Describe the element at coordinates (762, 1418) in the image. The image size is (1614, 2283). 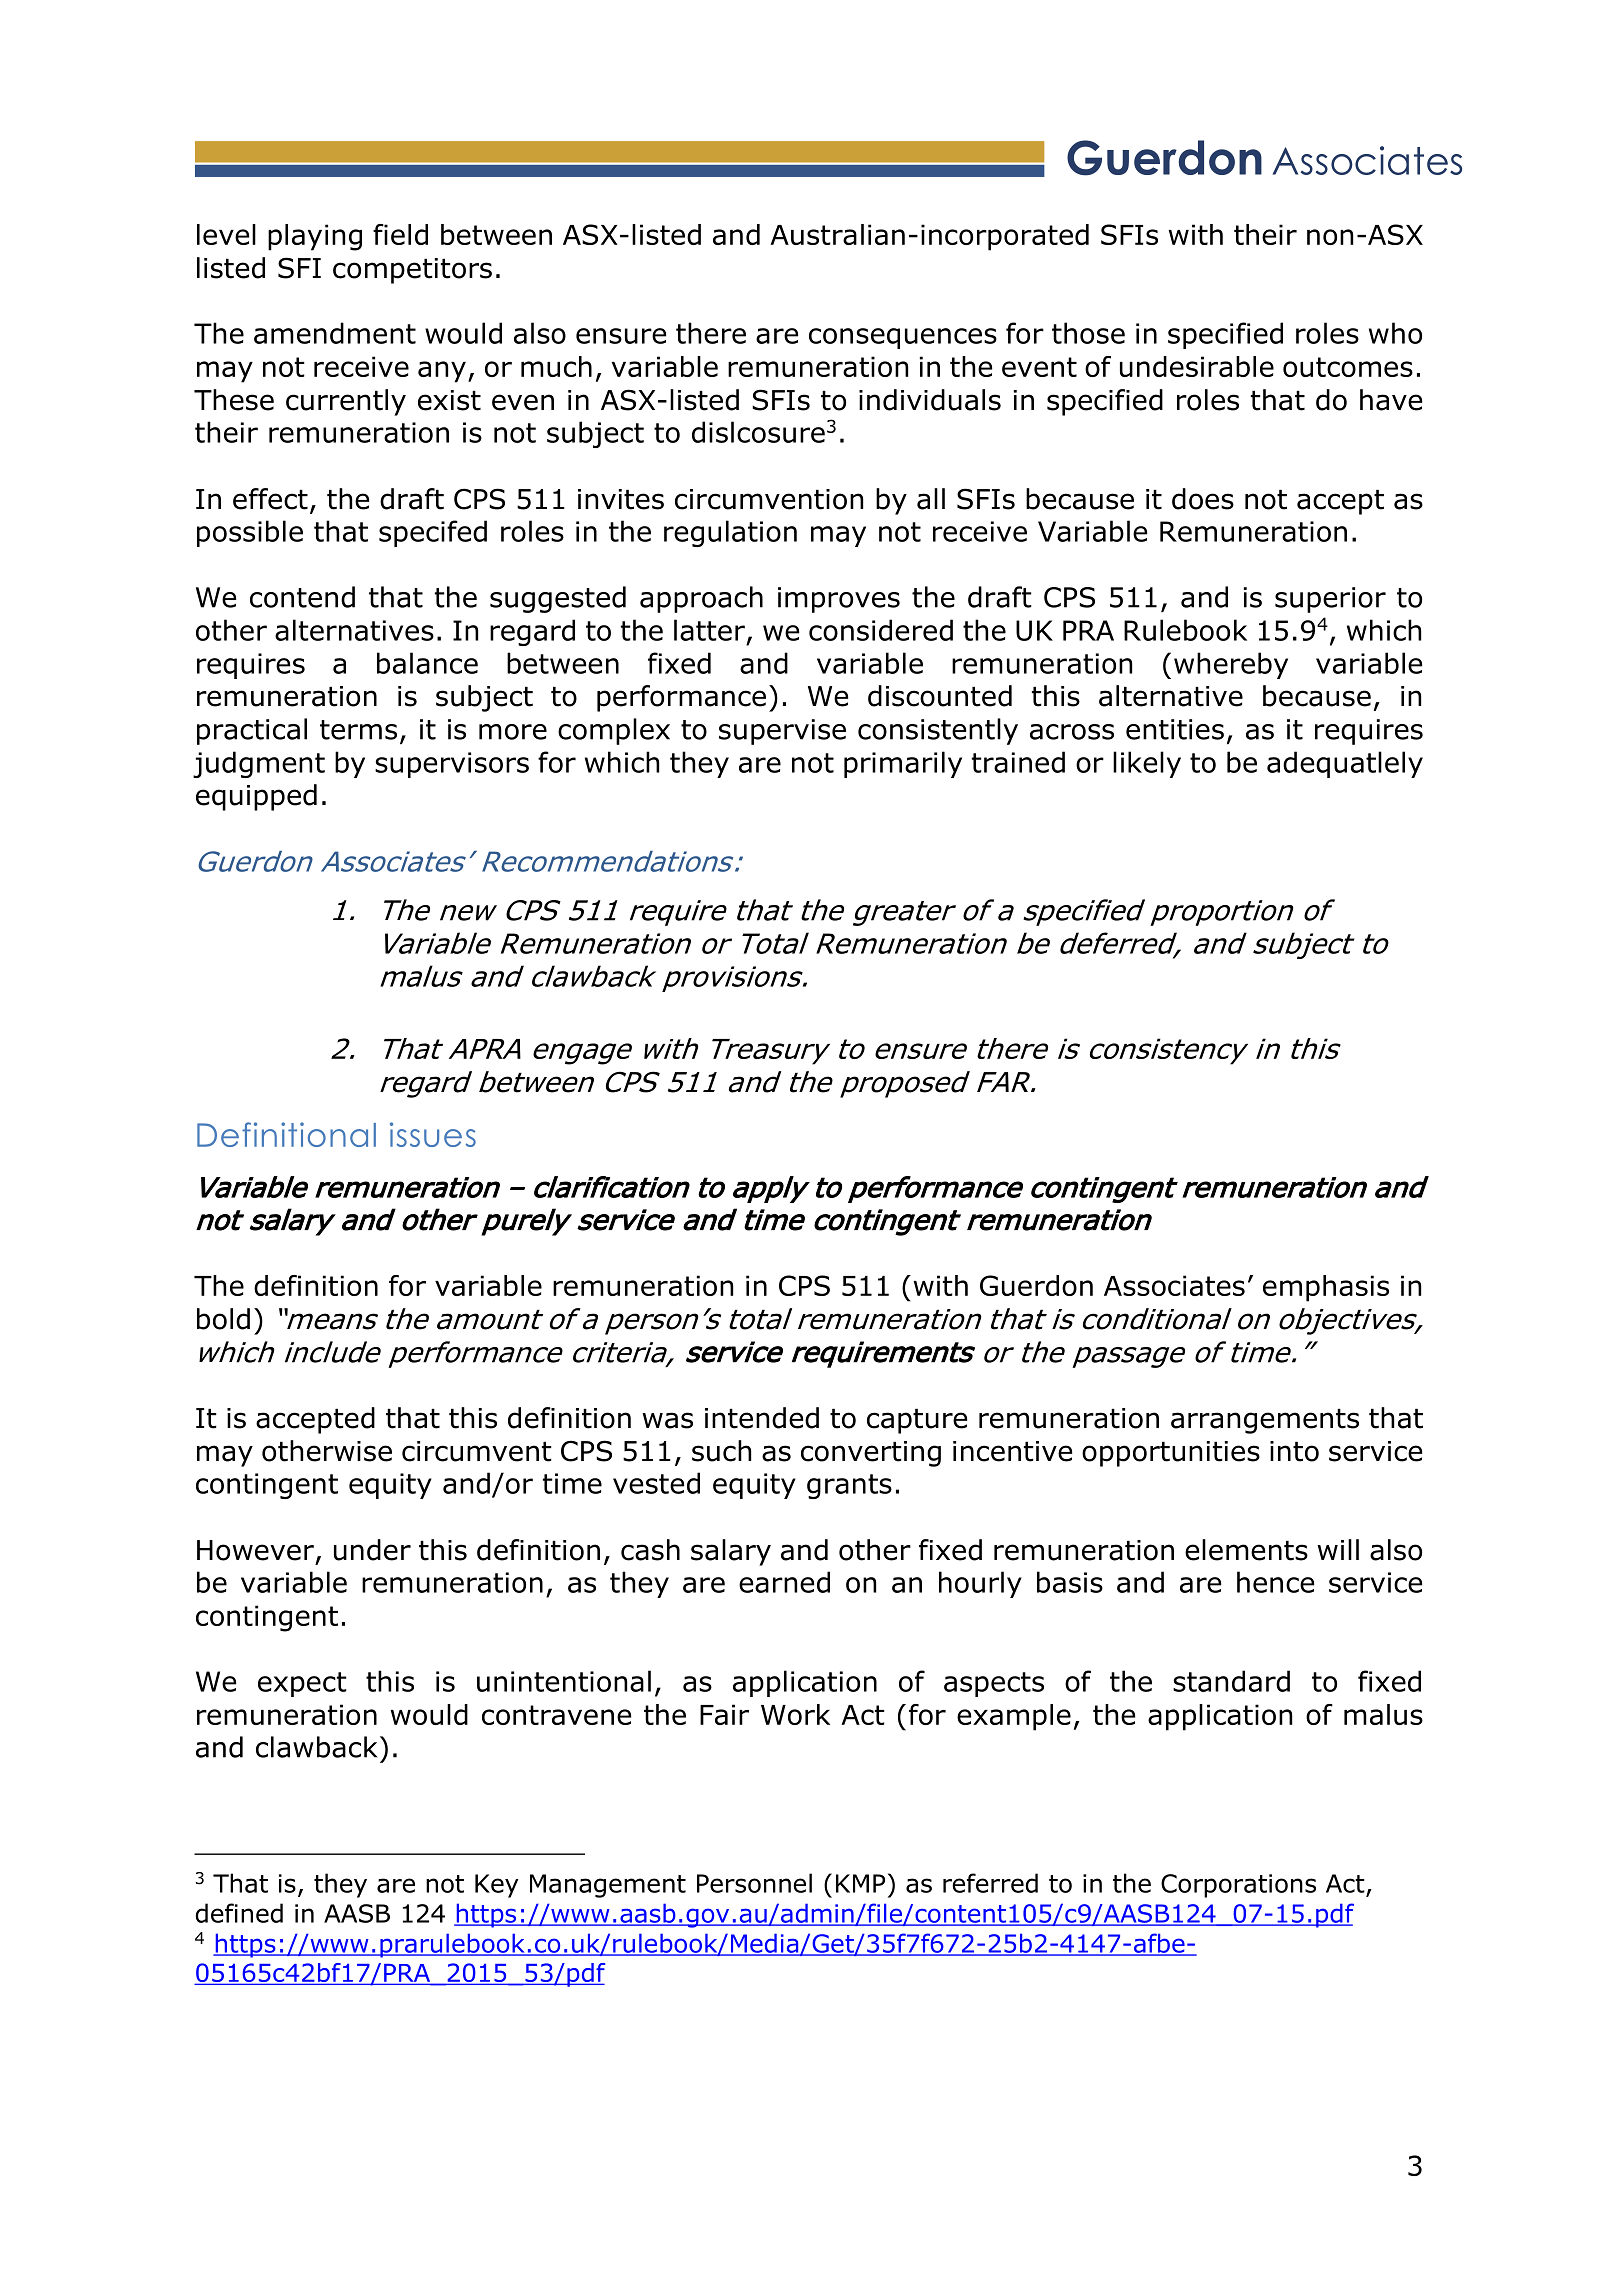
I see `intended` at that location.
